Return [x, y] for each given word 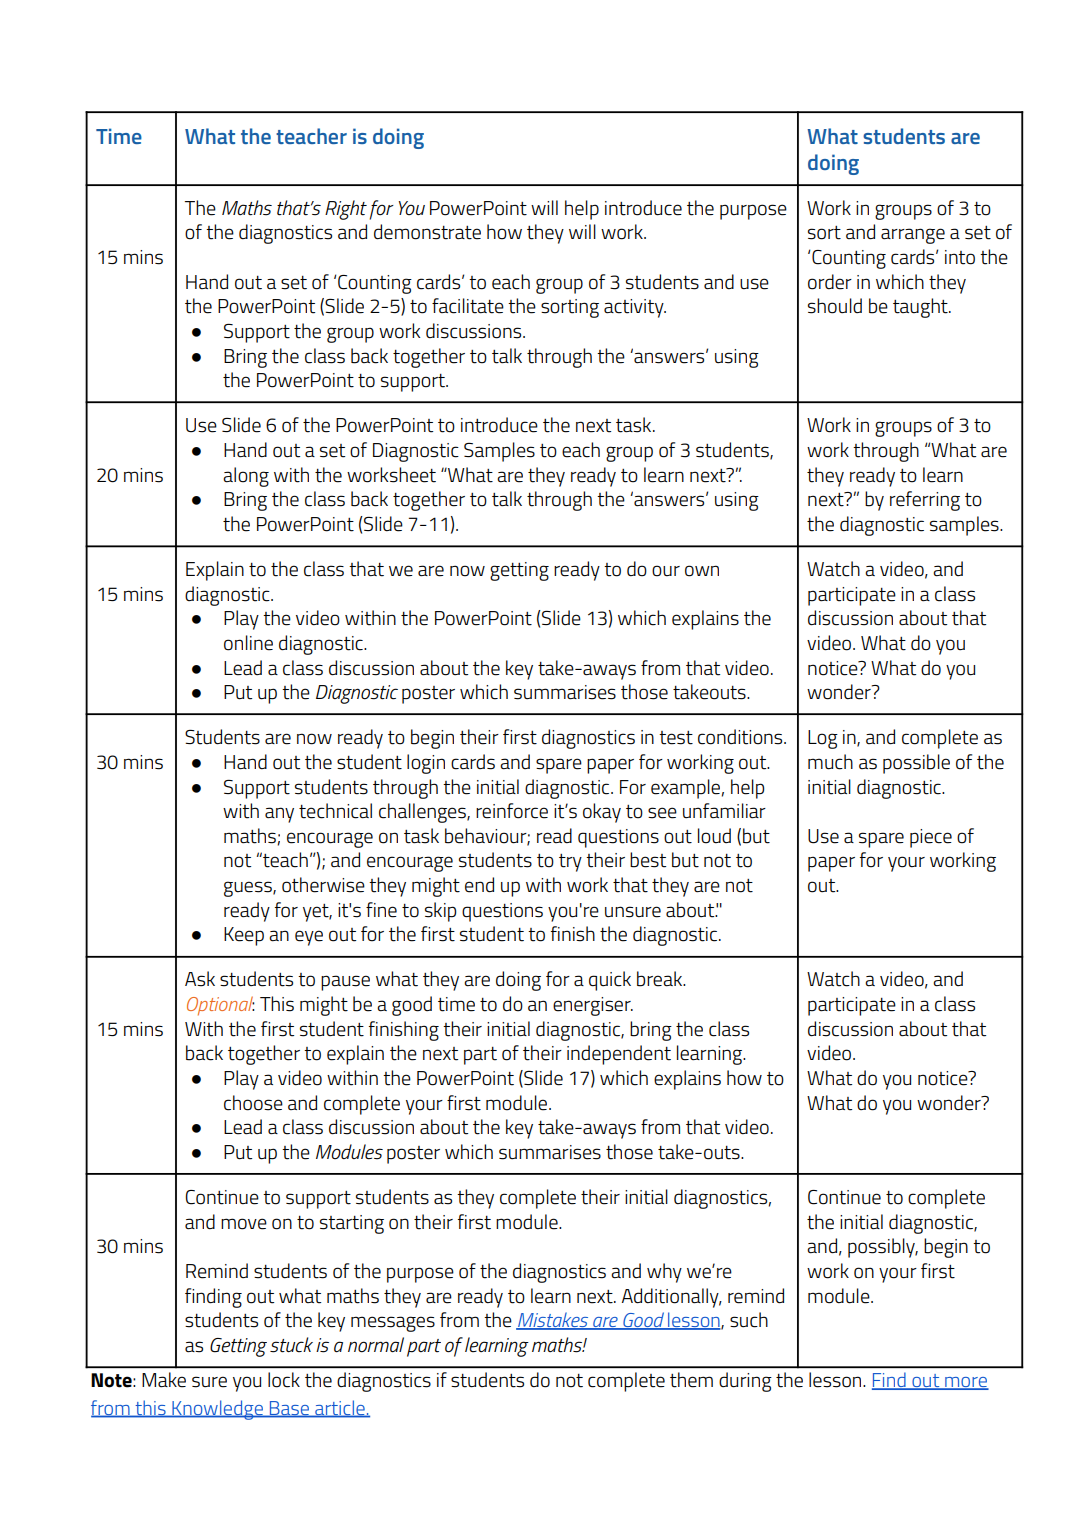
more [966, 1383]
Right [346, 210]
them [691, 1380]
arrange [913, 236]
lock [284, 1380]
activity [635, 308]
